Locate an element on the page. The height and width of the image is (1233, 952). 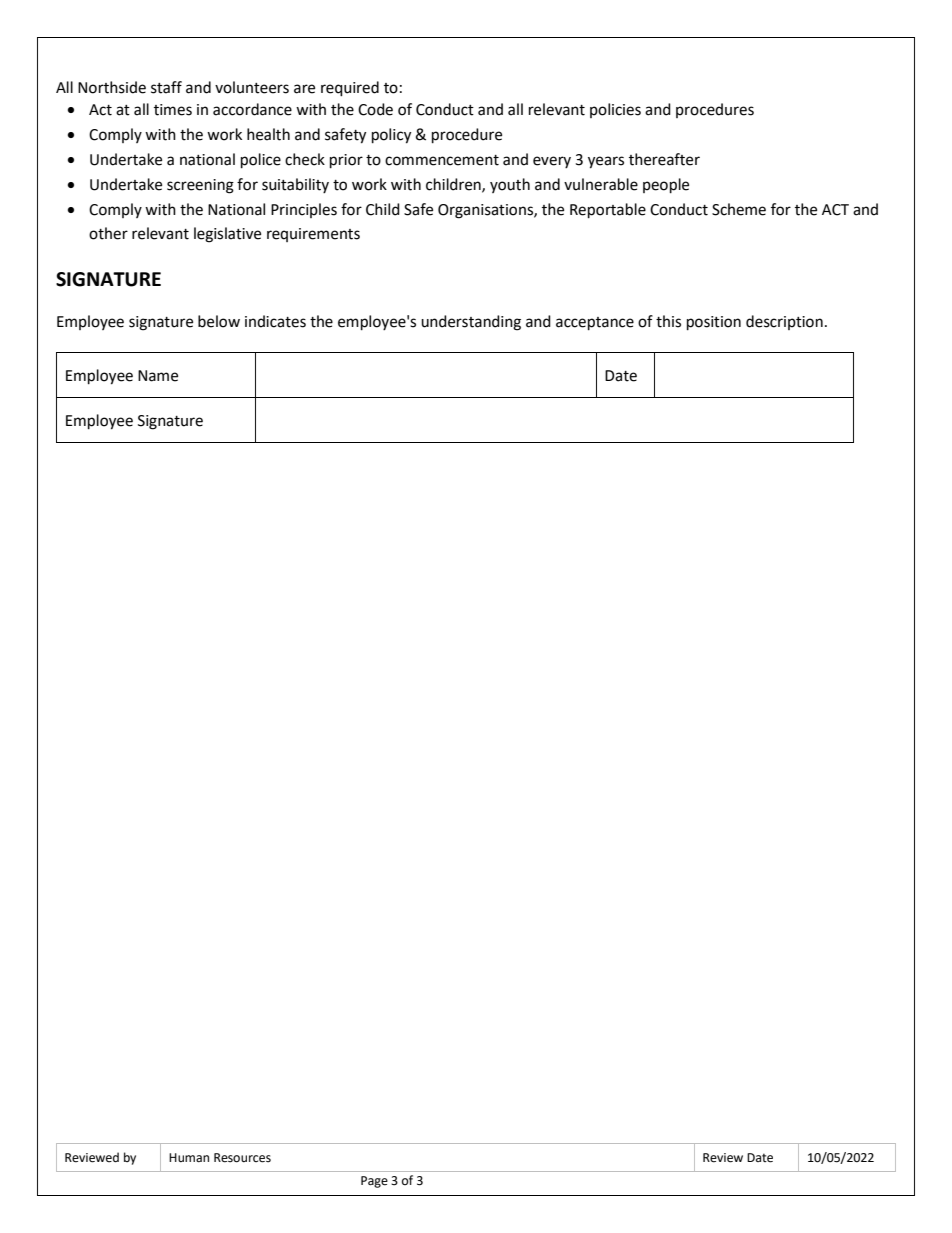
Name is located at coordinates (158, 376).
